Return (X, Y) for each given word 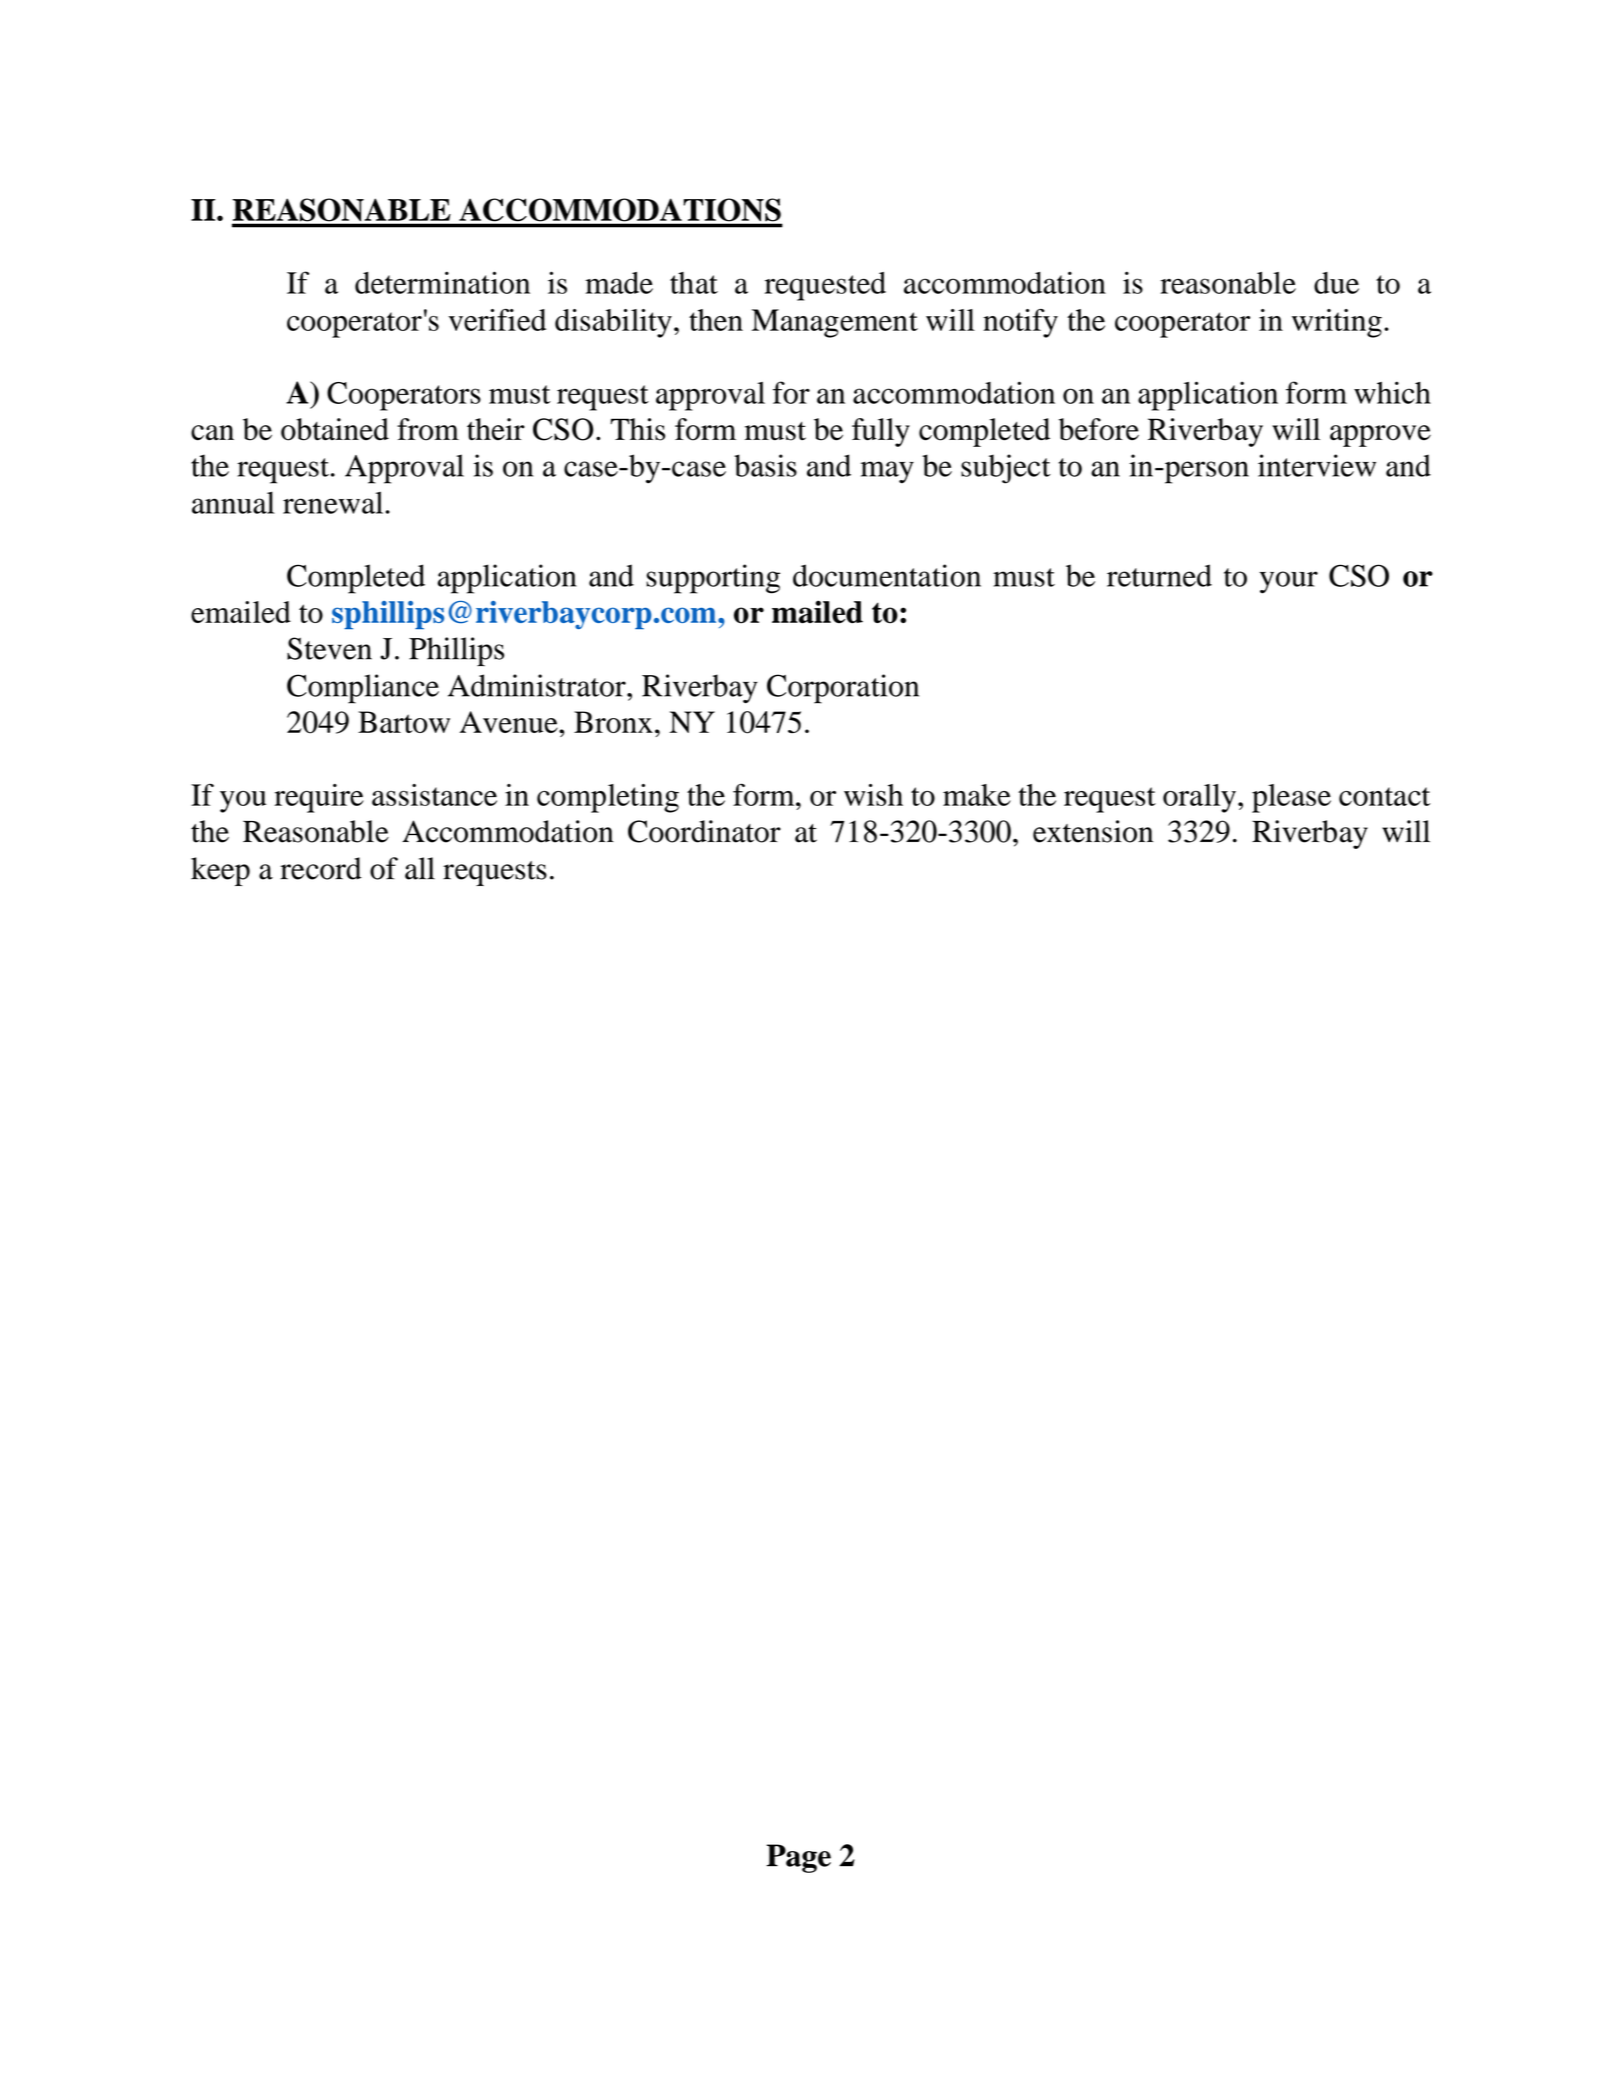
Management (835, 323)
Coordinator (704, 831)
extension (1093, 831)
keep (220, 871)
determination (442, 282)
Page (798, 1858)
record (321, 868)
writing (1337, 323)
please (1291, 798)
